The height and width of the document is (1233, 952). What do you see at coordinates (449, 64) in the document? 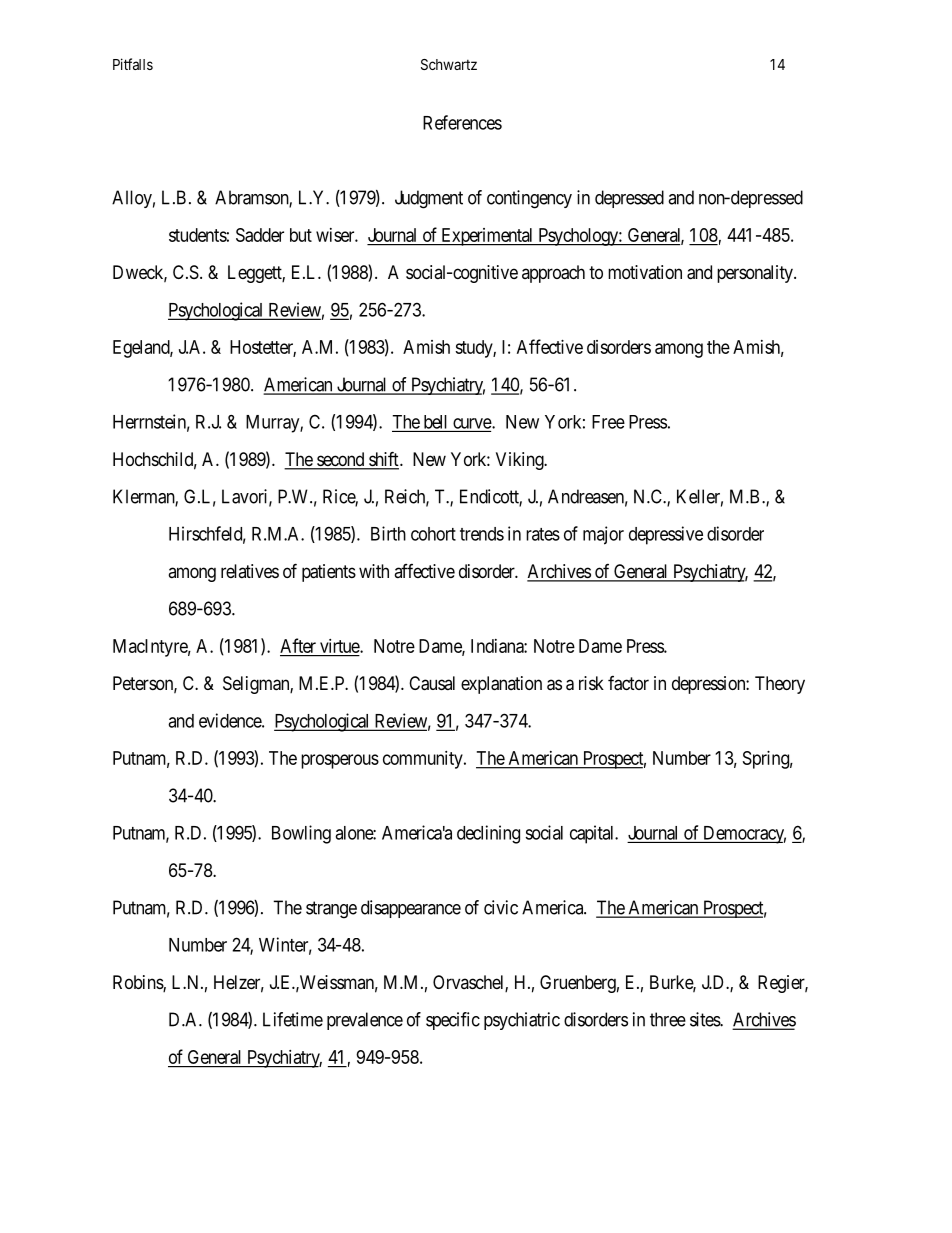
I see `Schwartz` at bounding box center [449, 64].
